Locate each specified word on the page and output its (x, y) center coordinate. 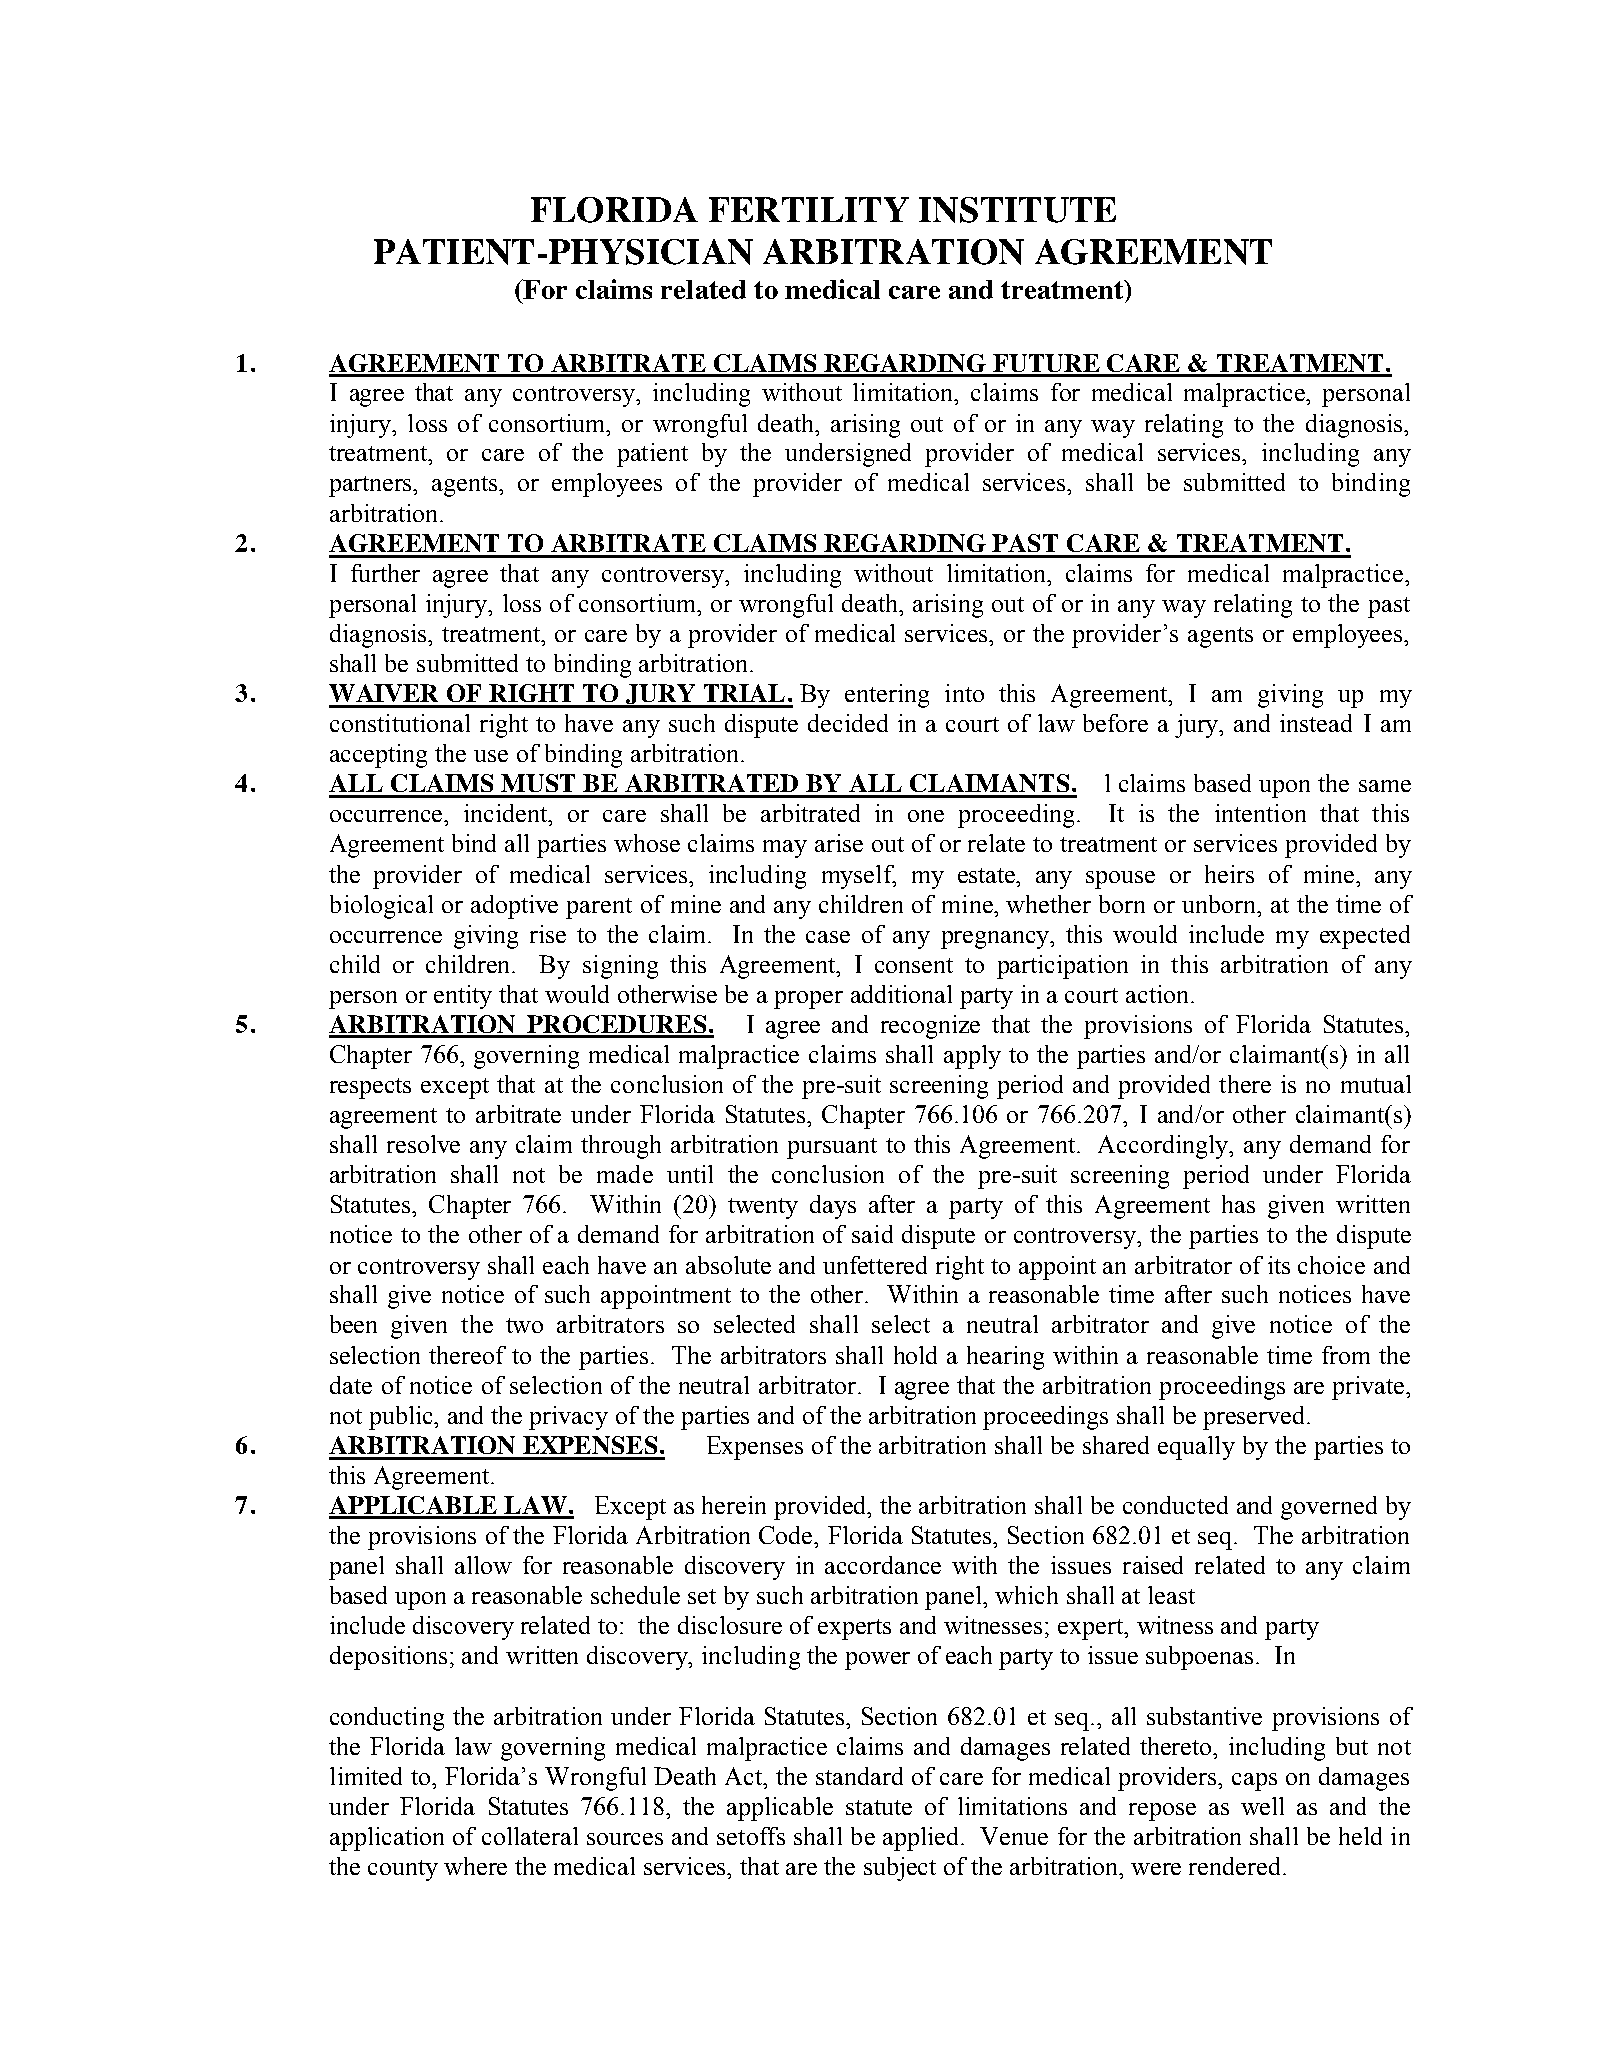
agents (466, 486)
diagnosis (1355, 426)
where (475, 1866)
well (1262, 1806)
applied (922, 1839)
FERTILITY (809, 209)
